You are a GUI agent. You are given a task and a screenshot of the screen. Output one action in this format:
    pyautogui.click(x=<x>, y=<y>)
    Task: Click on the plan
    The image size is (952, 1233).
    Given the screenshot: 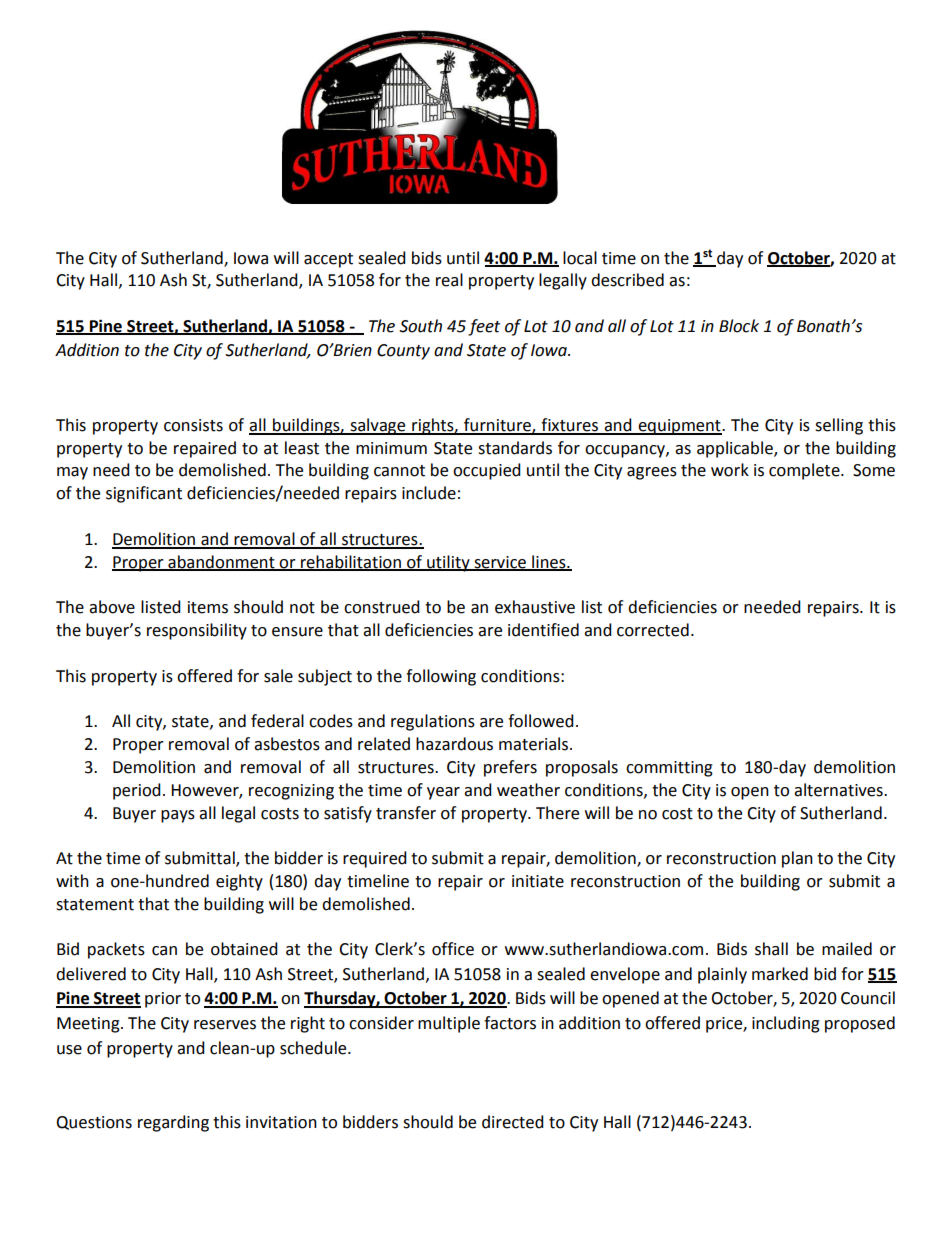 What is the action you would take?
    pyautogui.click(x=797, y=859)
